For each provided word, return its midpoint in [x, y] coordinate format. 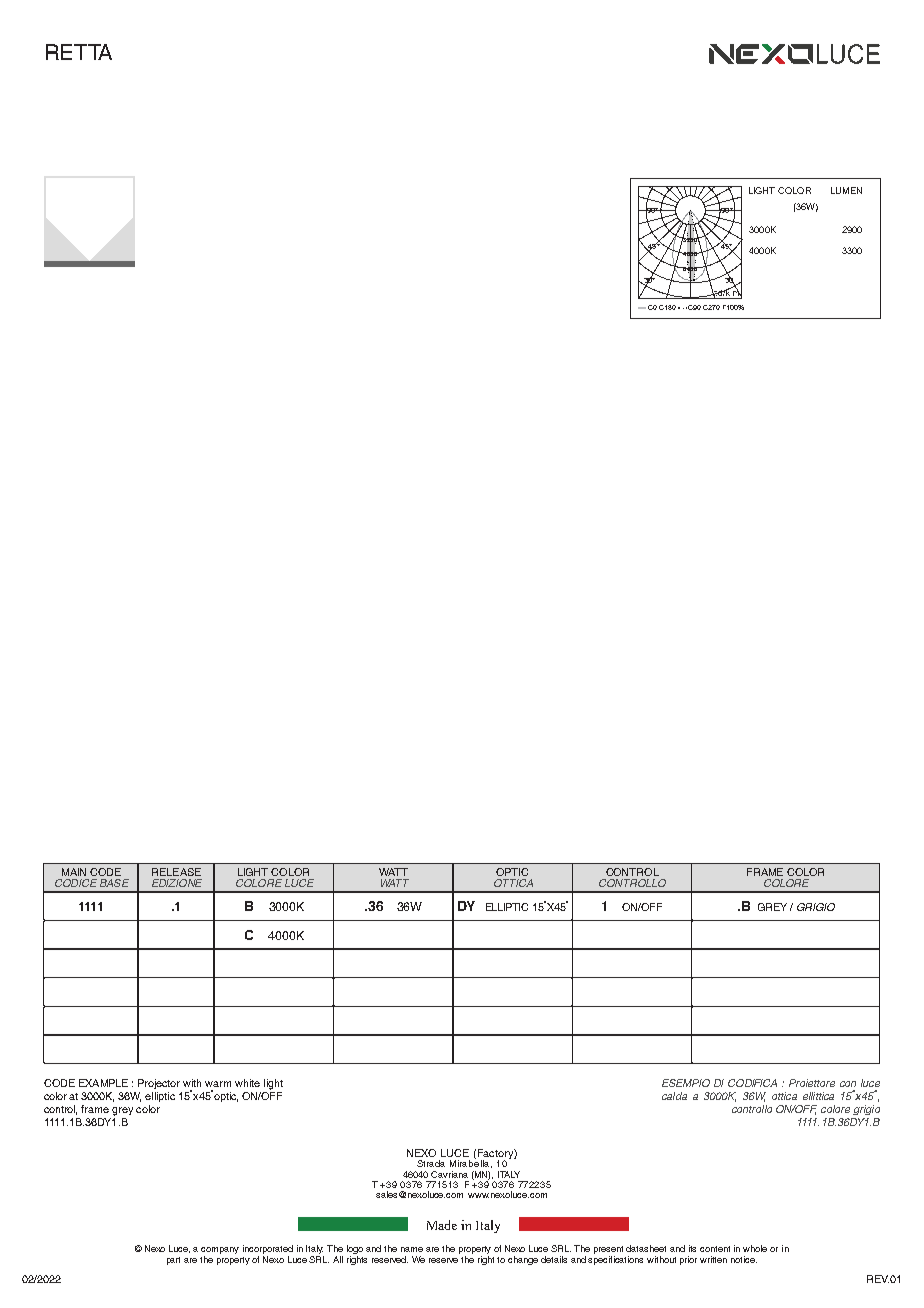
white [247, 1083]
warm [218, 1084]
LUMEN [846, 190]
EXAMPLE [103, 1083]
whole [755, 1248]
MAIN [74, 872]
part [173, 1261]
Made [442, 1225]
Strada [431, 1163]
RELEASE [176, 872]
